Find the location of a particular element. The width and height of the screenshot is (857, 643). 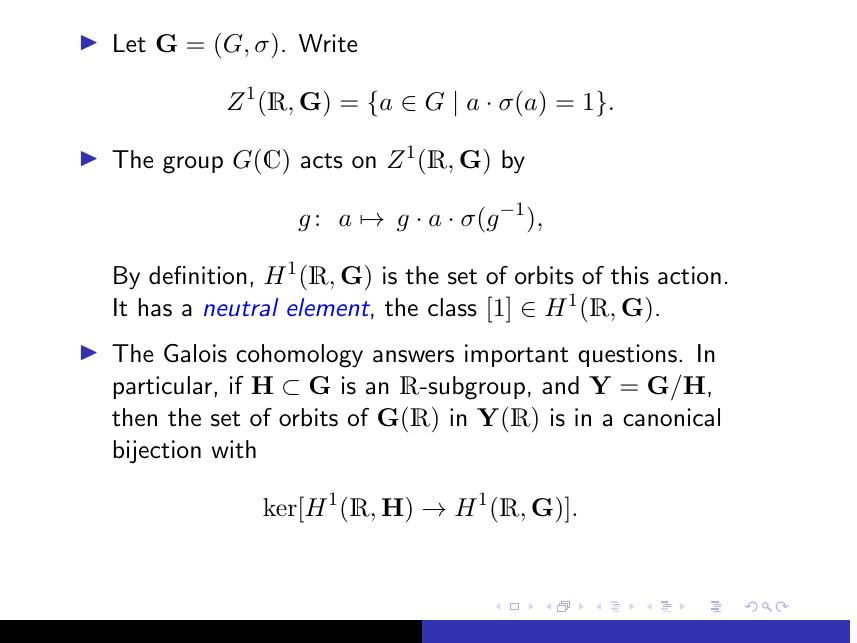

with is located at coordinates (234, 449).
